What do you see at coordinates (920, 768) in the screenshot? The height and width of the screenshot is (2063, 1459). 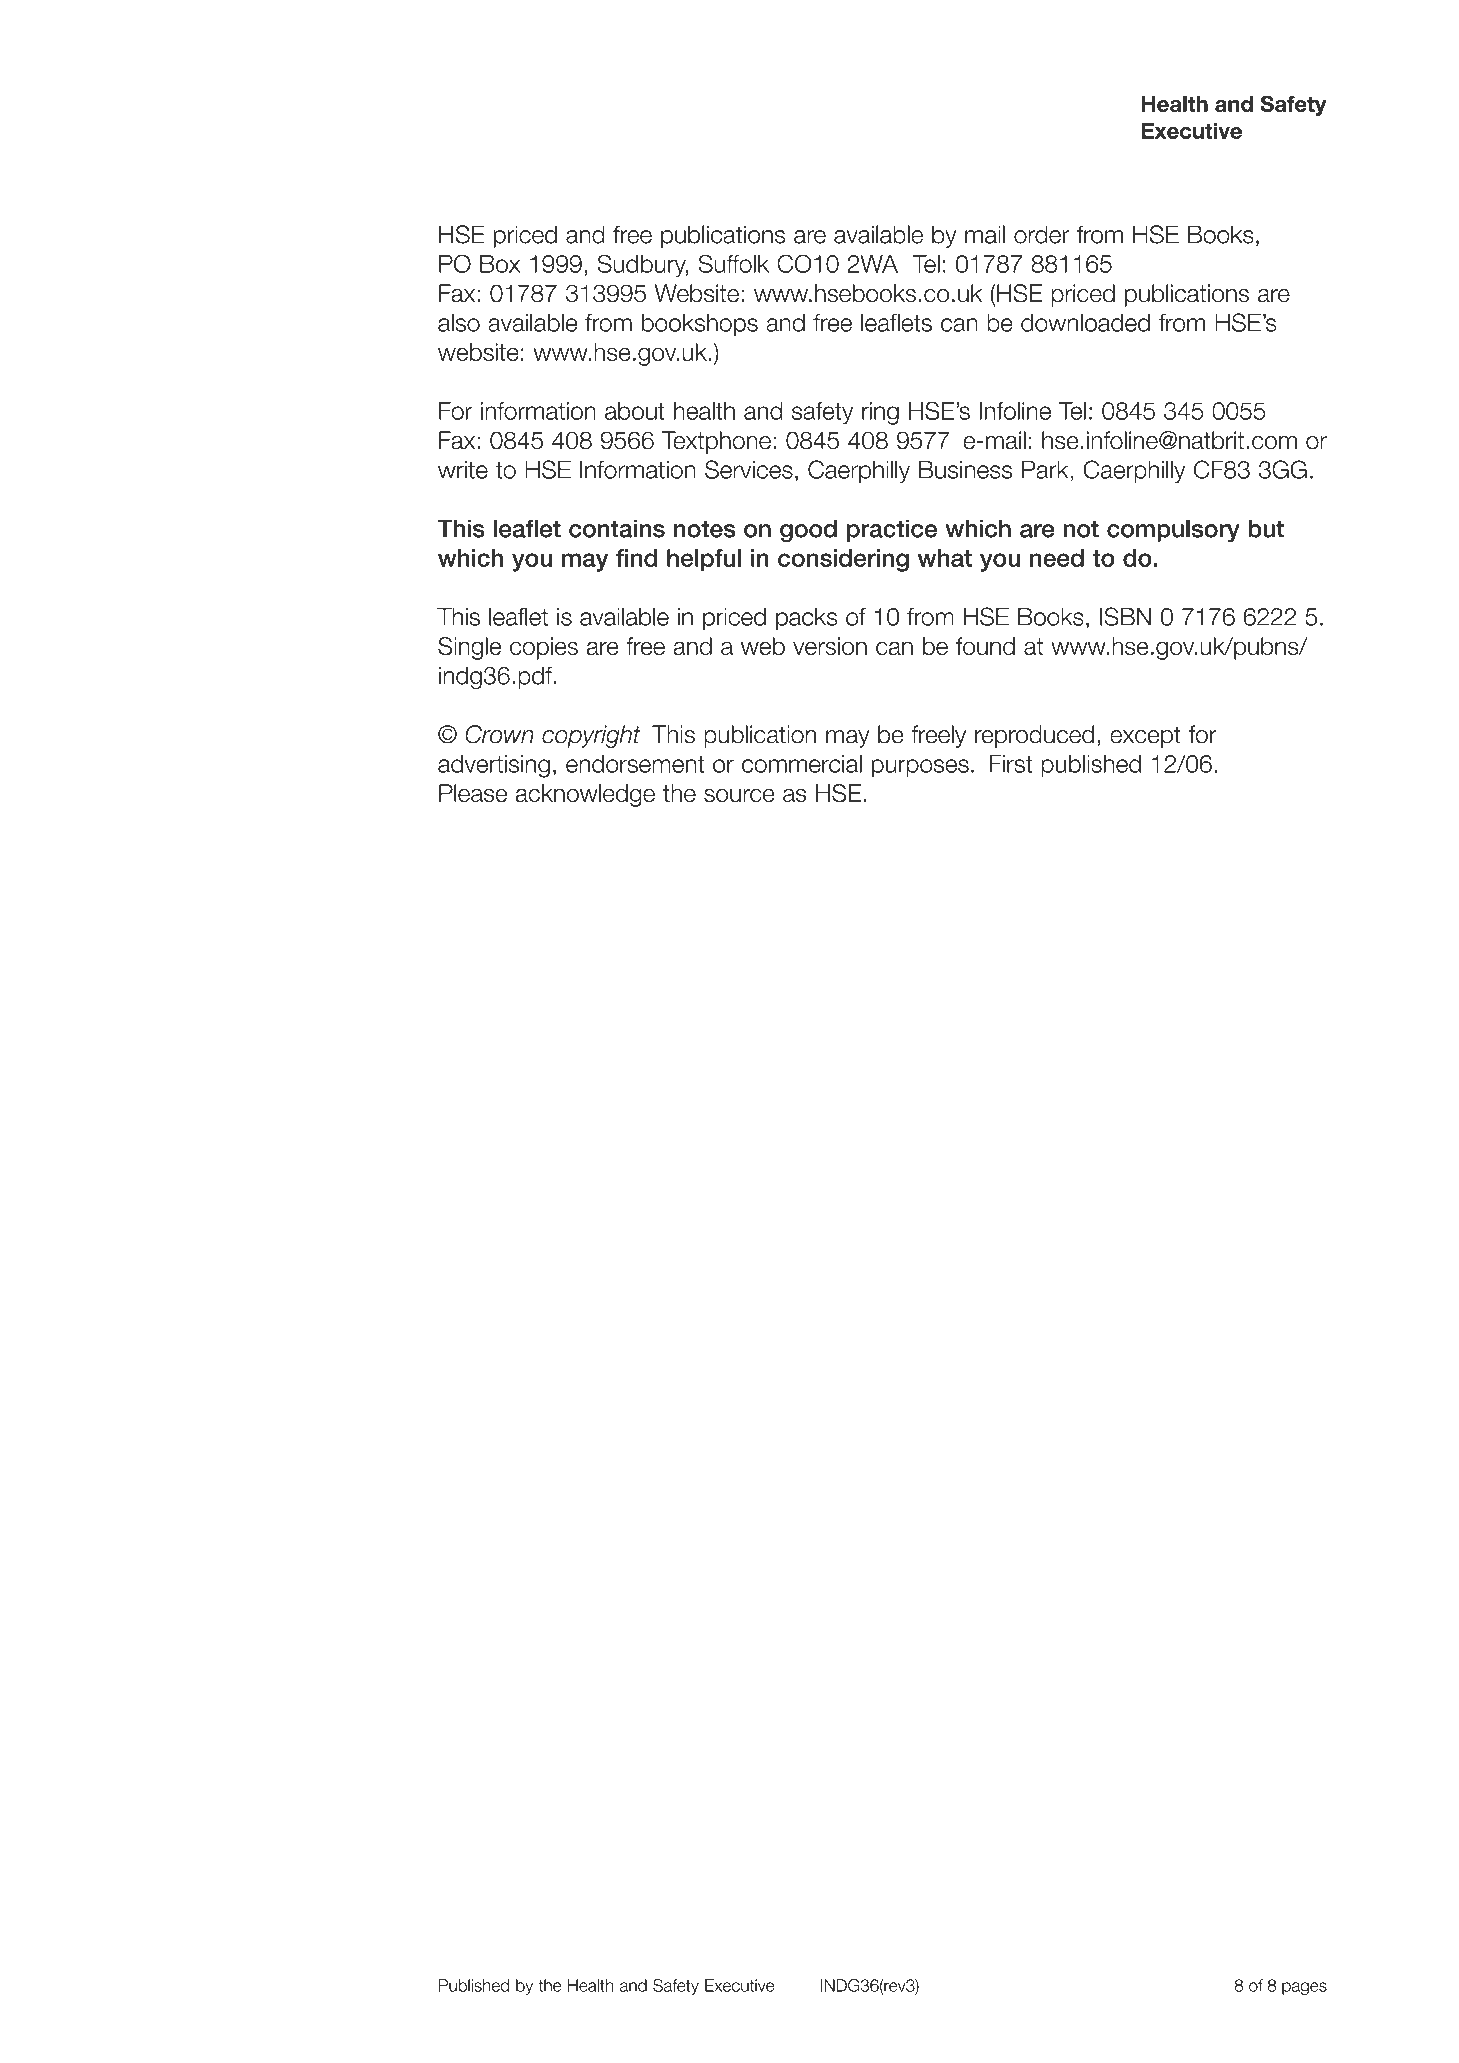 I see `purposes` at bounding box center [920, 768].
